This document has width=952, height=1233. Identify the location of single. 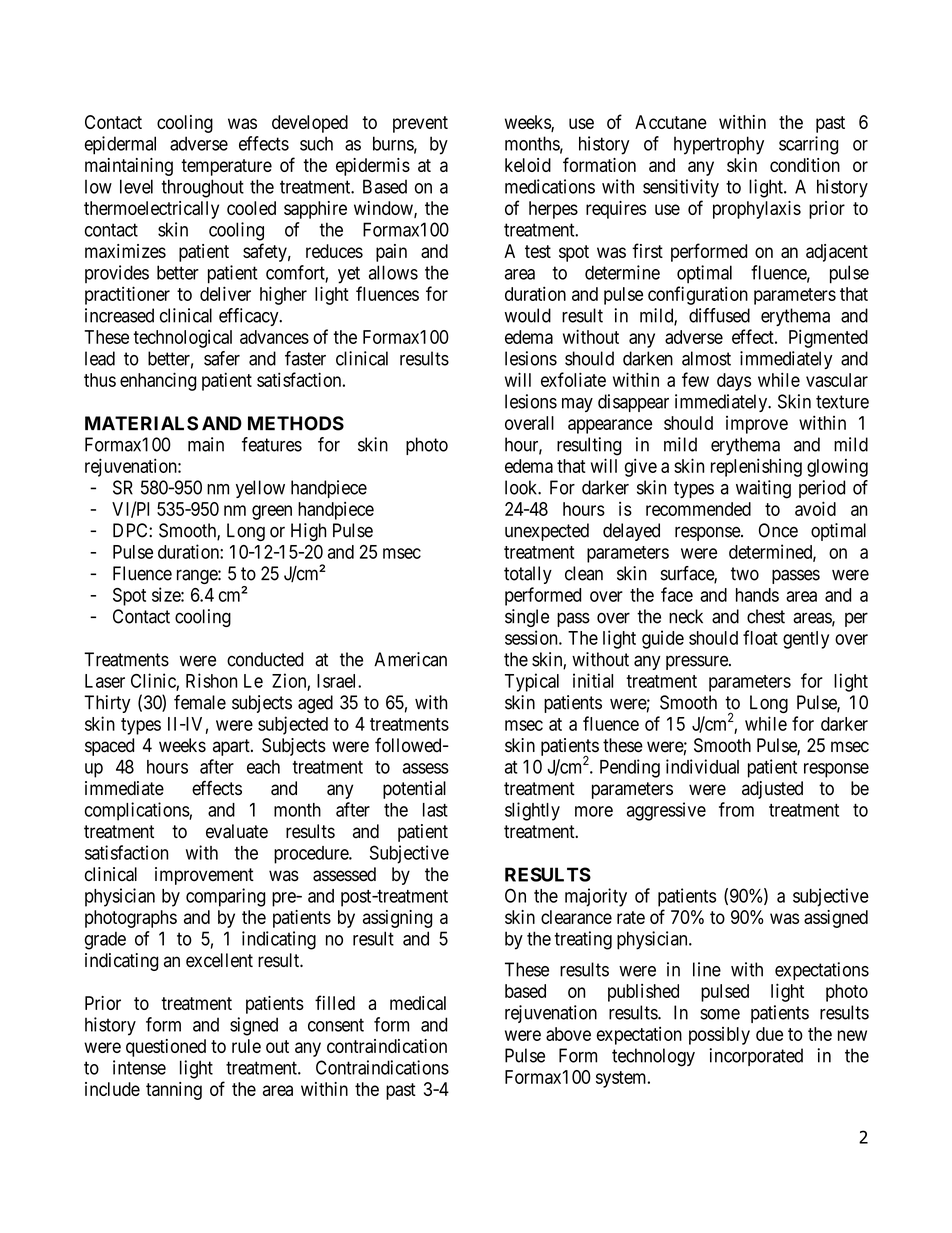
(527, 618).
